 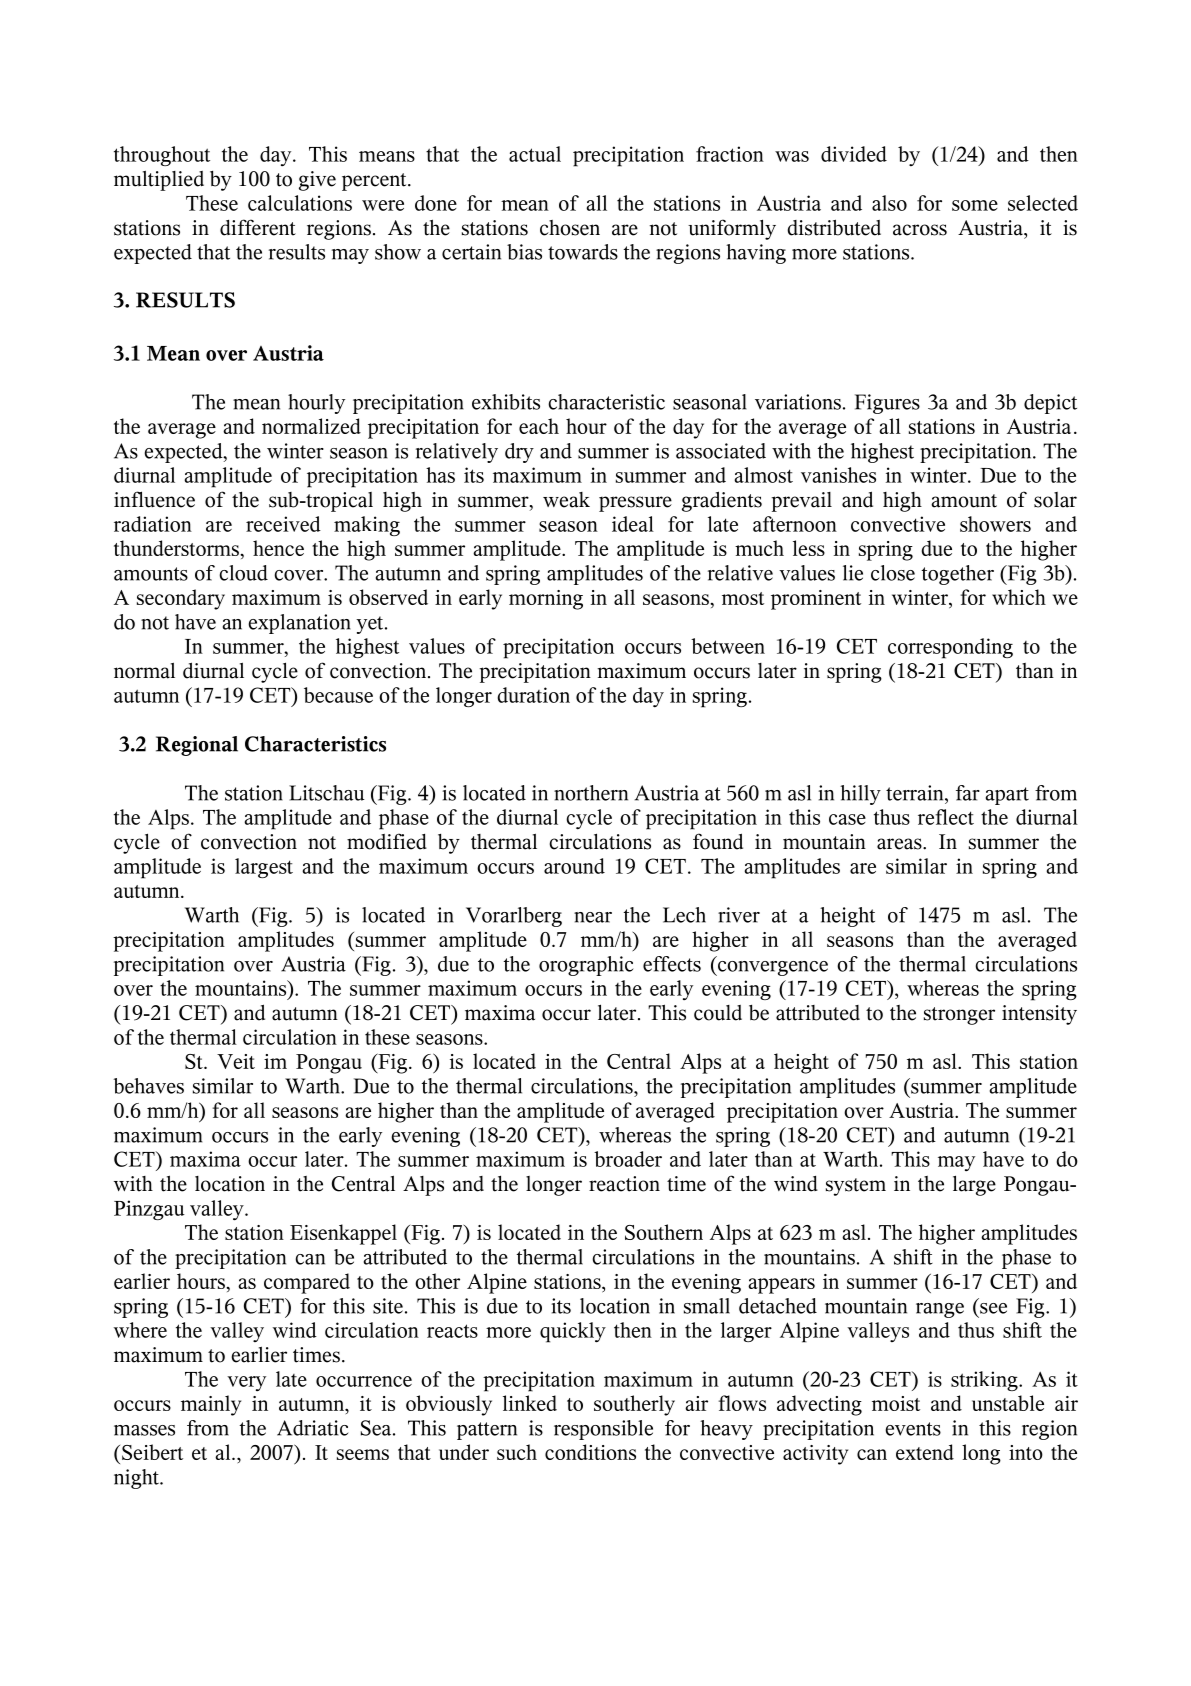 What do you see at coordinates (603, 1430) in the document?
I see `responsible` at bounding box center [603, 1430].
